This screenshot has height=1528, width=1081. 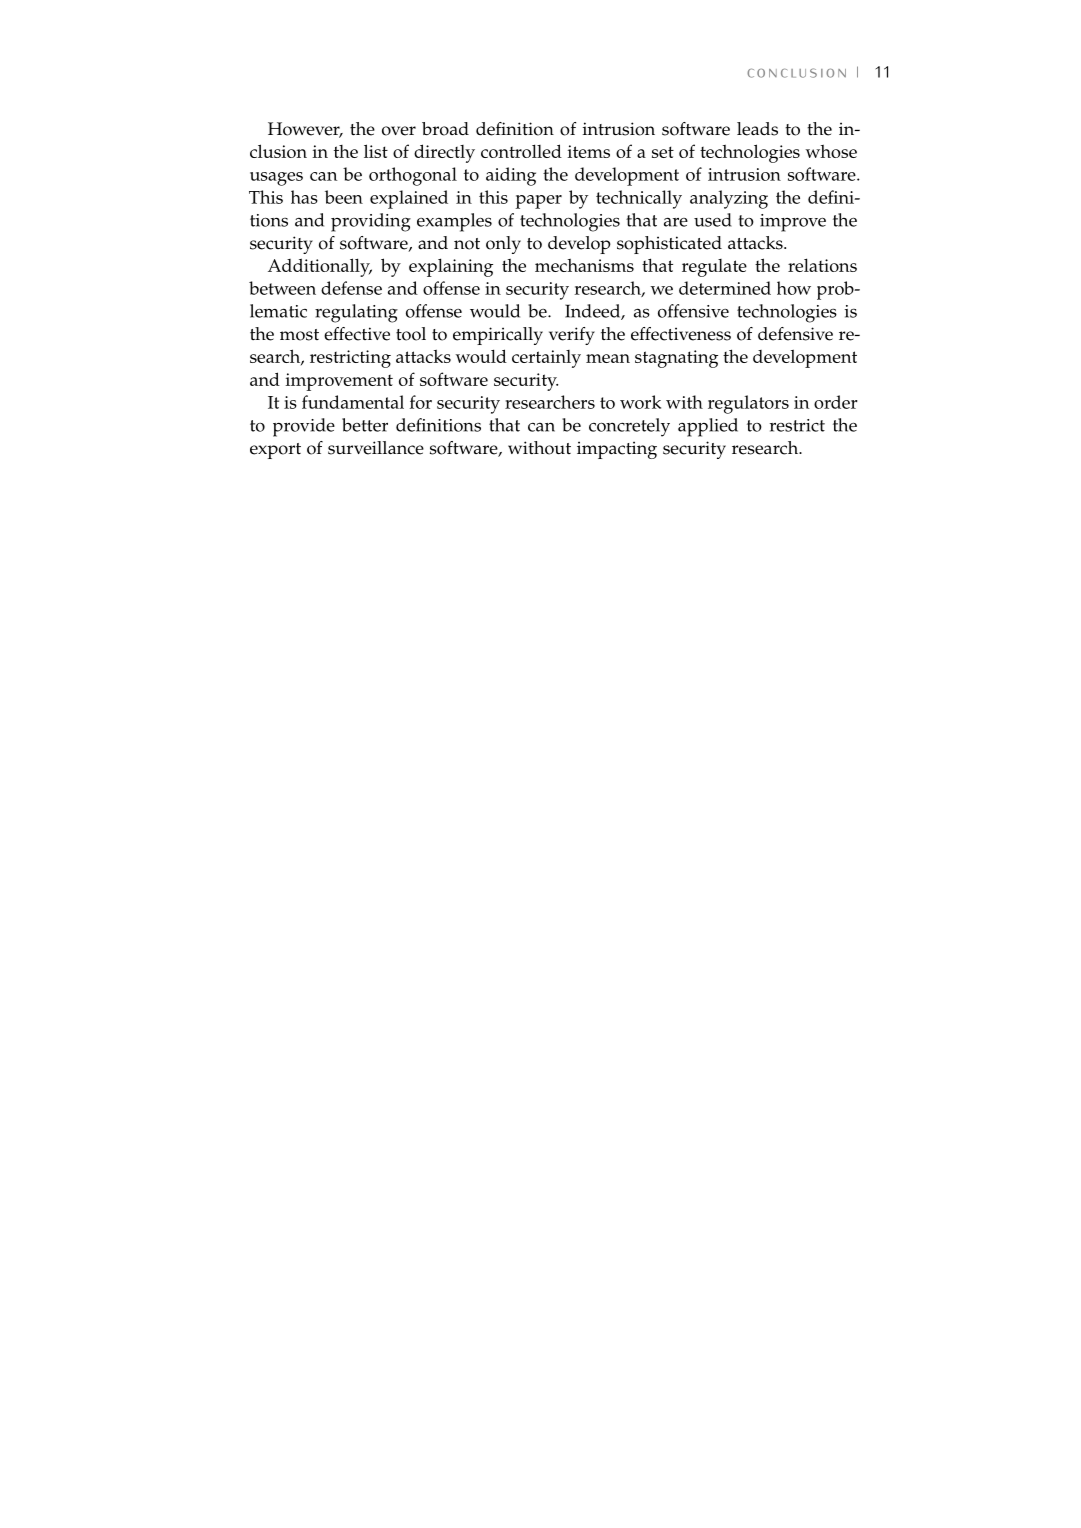 I want to click on used, so click(x=713, y=220).
